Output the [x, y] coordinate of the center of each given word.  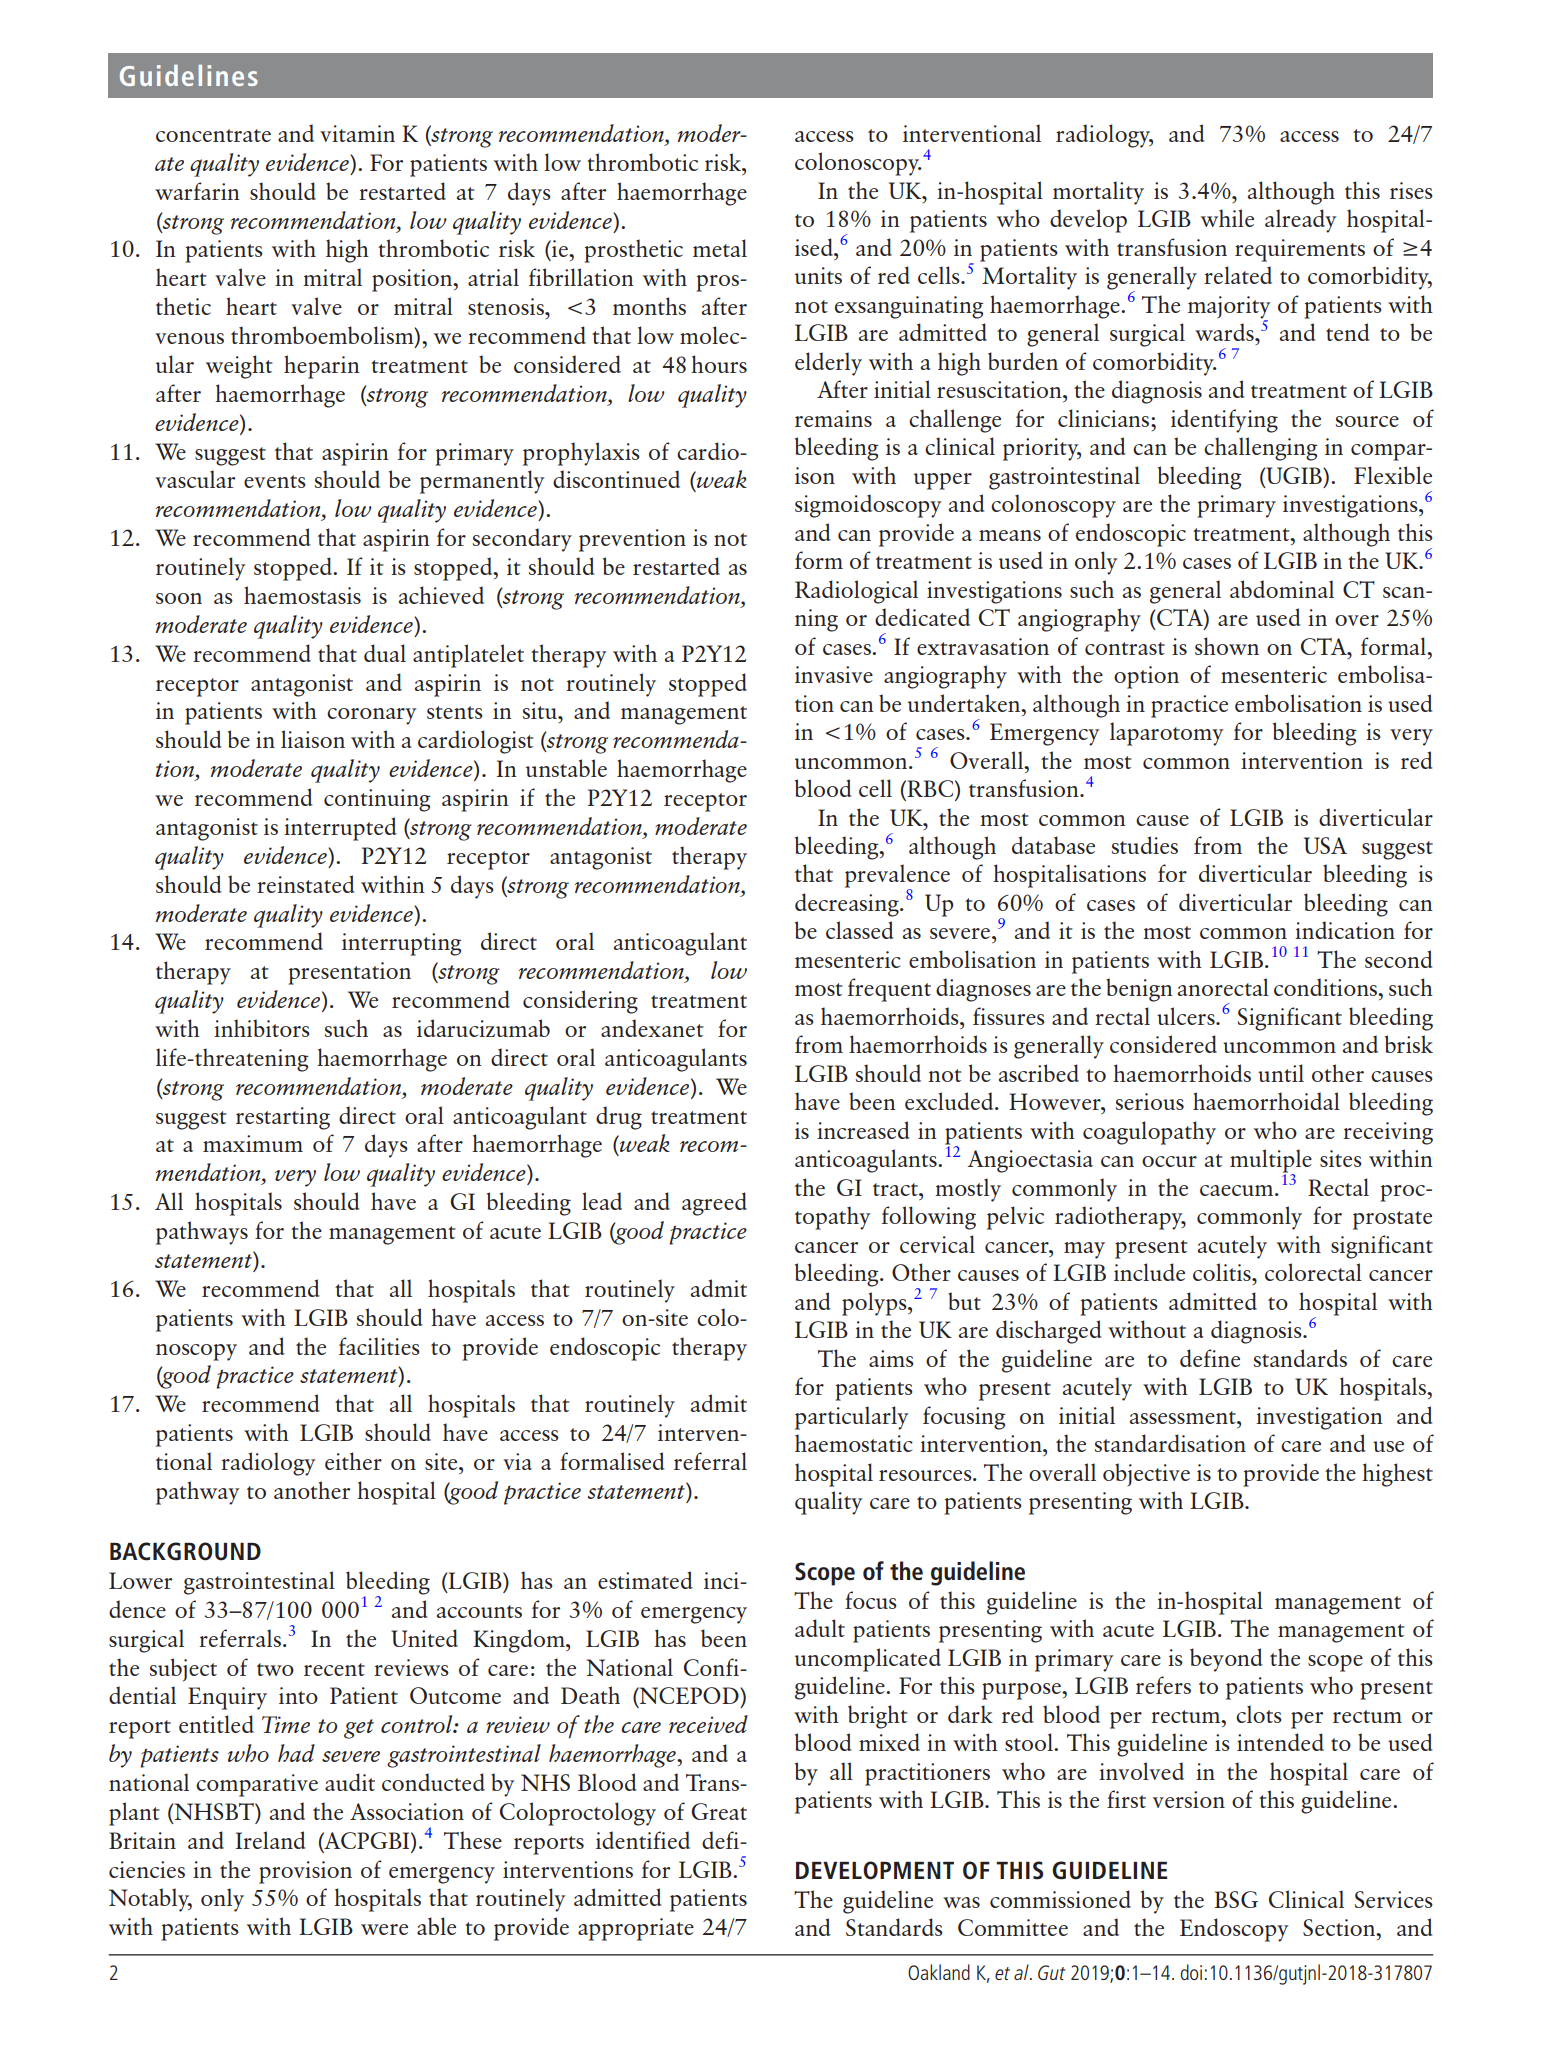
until [1281, 1073]
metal [720, 248]
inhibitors [262, 1028]
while [1227, 218]
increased [863, 1130]
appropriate [636, 1929]
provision [305, 1872]
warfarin [197, 191]
